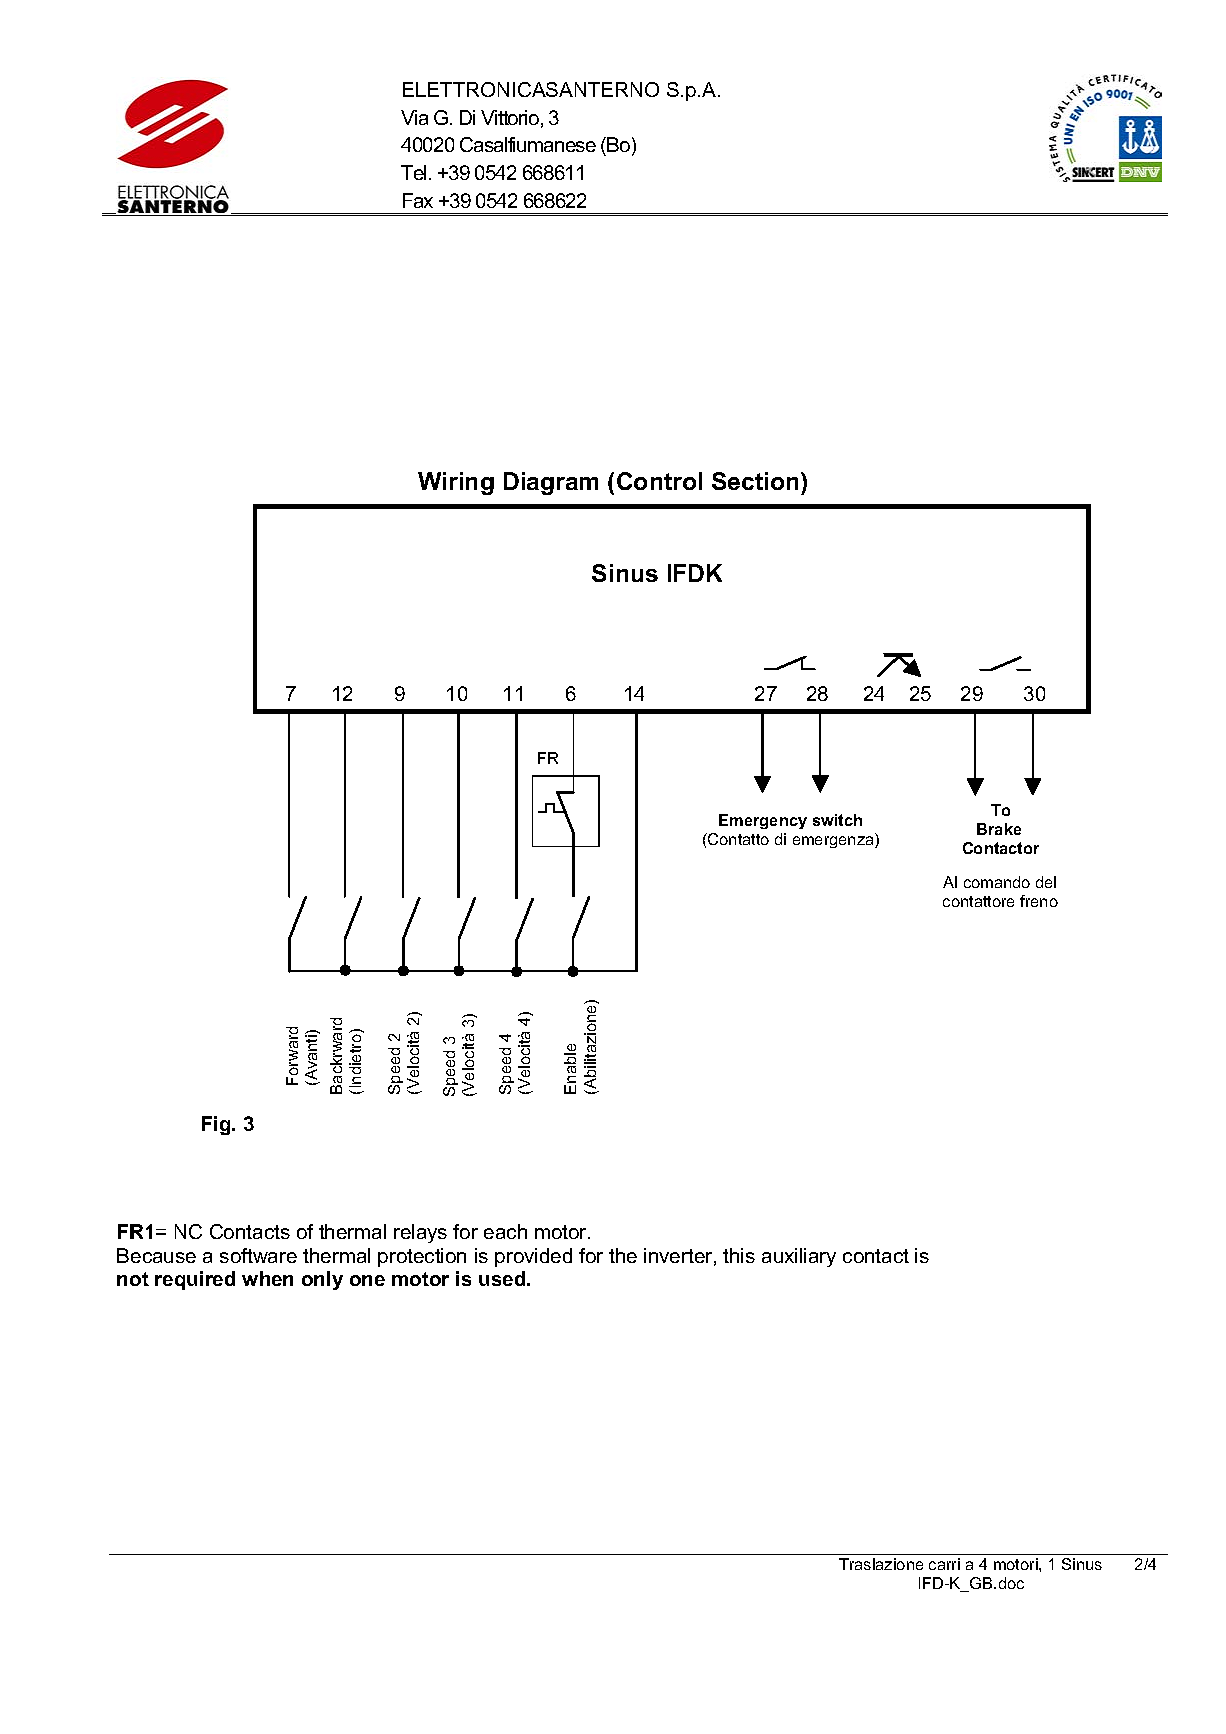  I want to click on provided, so click(533, 1257).
